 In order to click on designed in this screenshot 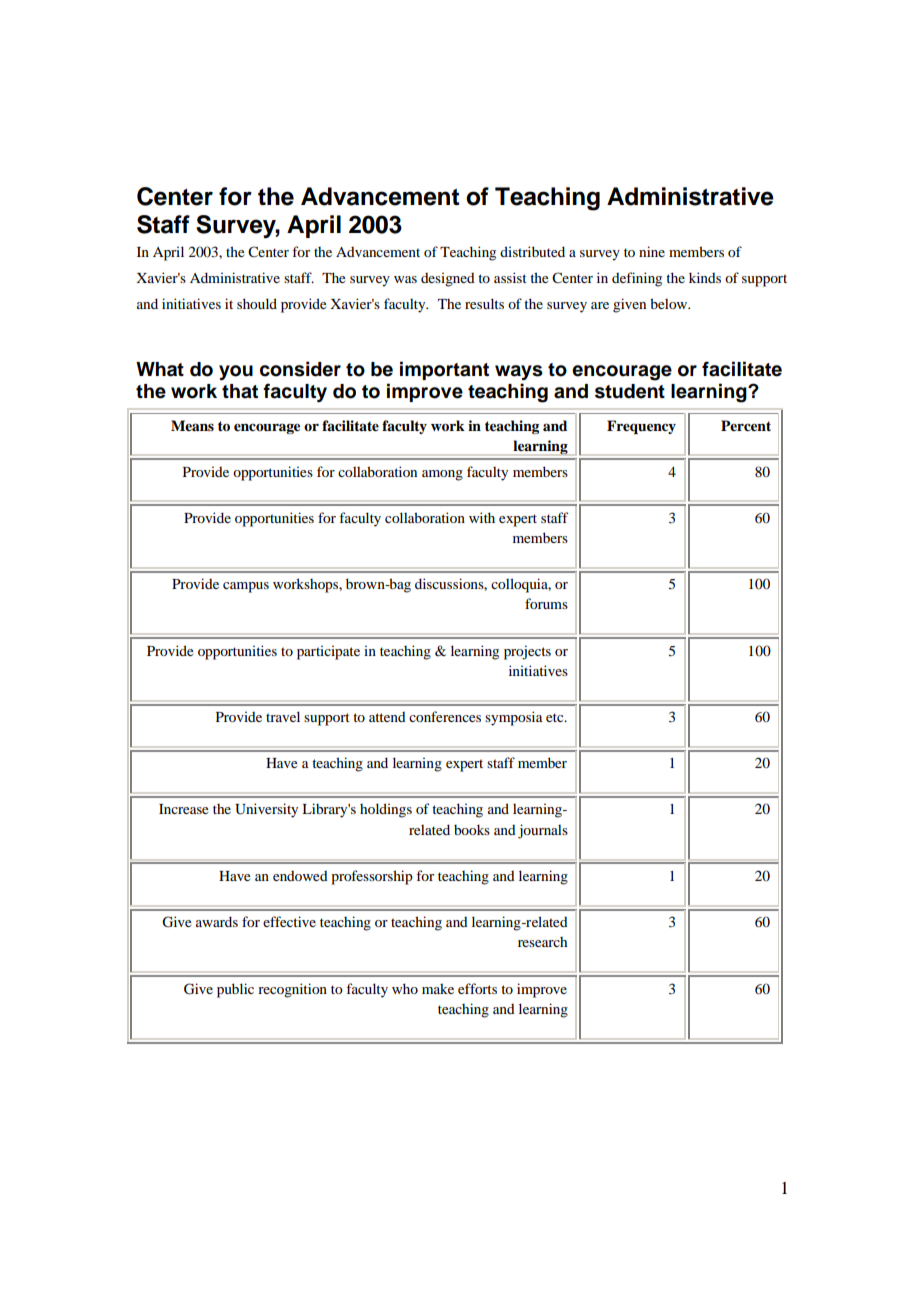, I will do `click(448, 279)`.
